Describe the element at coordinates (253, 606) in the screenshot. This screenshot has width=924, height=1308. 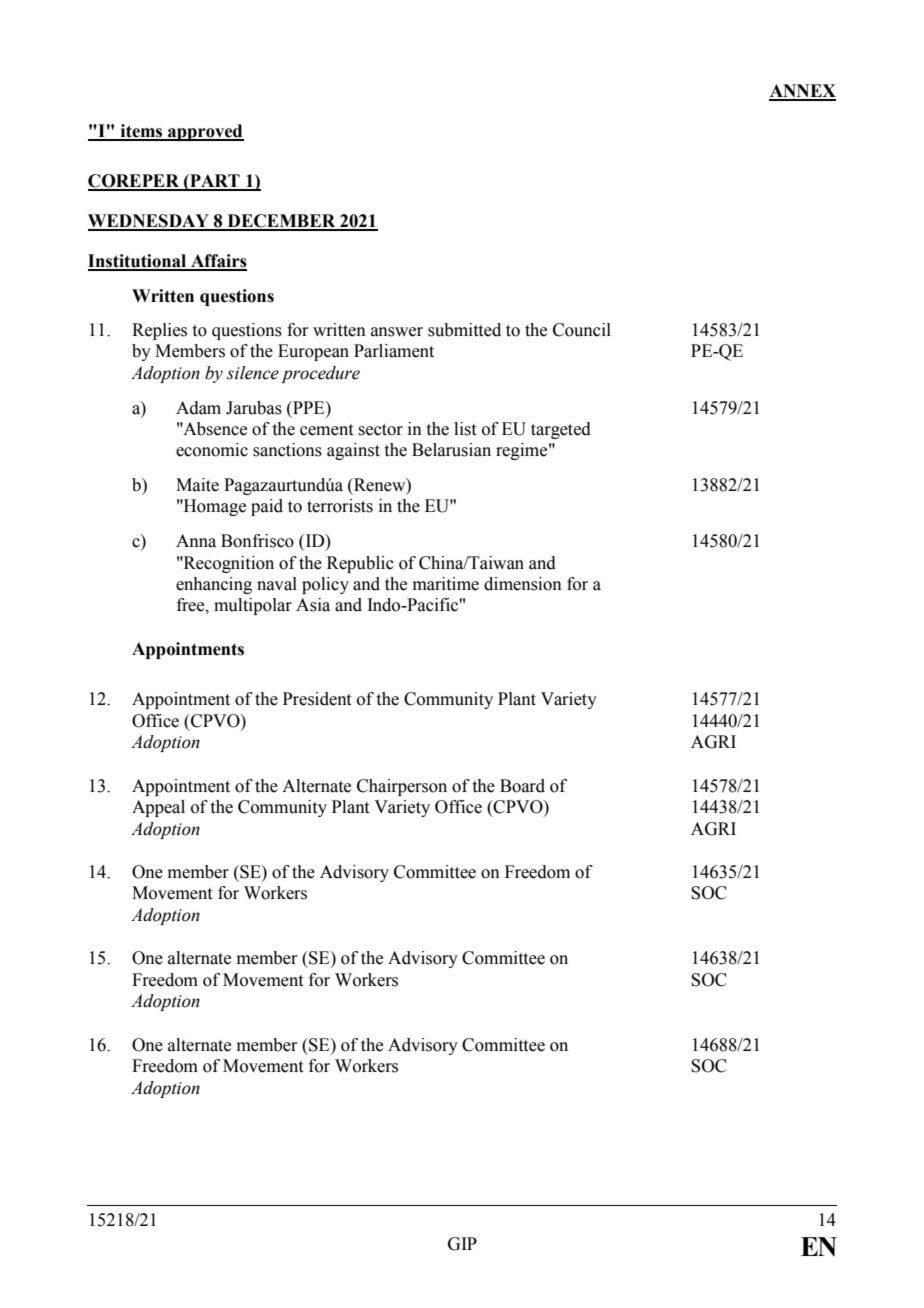
I see `multipolar` at that location.
